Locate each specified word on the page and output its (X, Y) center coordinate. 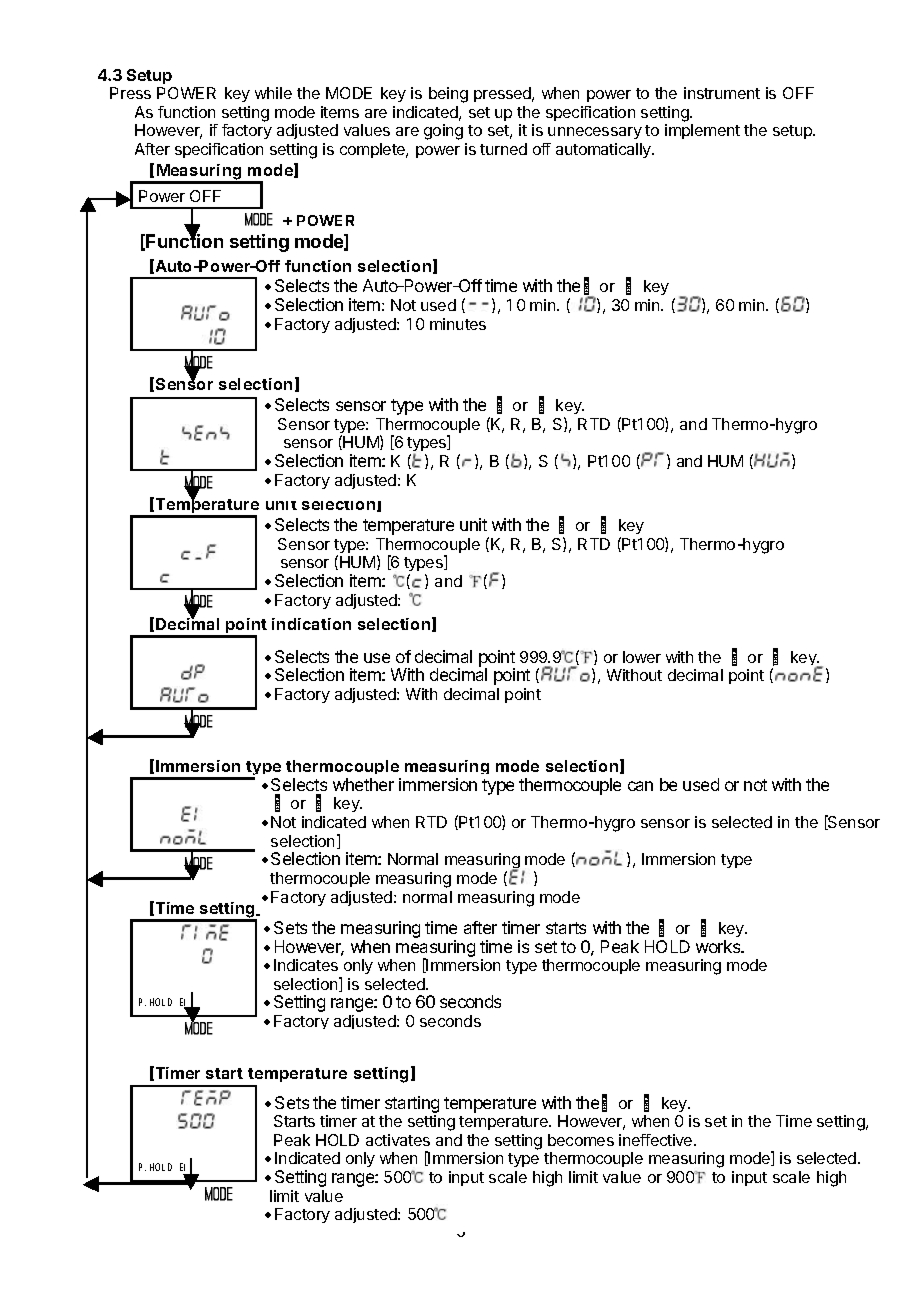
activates (398, 1140)
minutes (458, 324)
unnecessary (595, 133)
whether (363, 784)
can (640, 786)
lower (642, 657)
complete (374, 150)
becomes (581, 1140)
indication (311, 624)
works (719, 946)
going (443, 132)
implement (702, 131)
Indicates (306, 965)
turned (503, 149)
